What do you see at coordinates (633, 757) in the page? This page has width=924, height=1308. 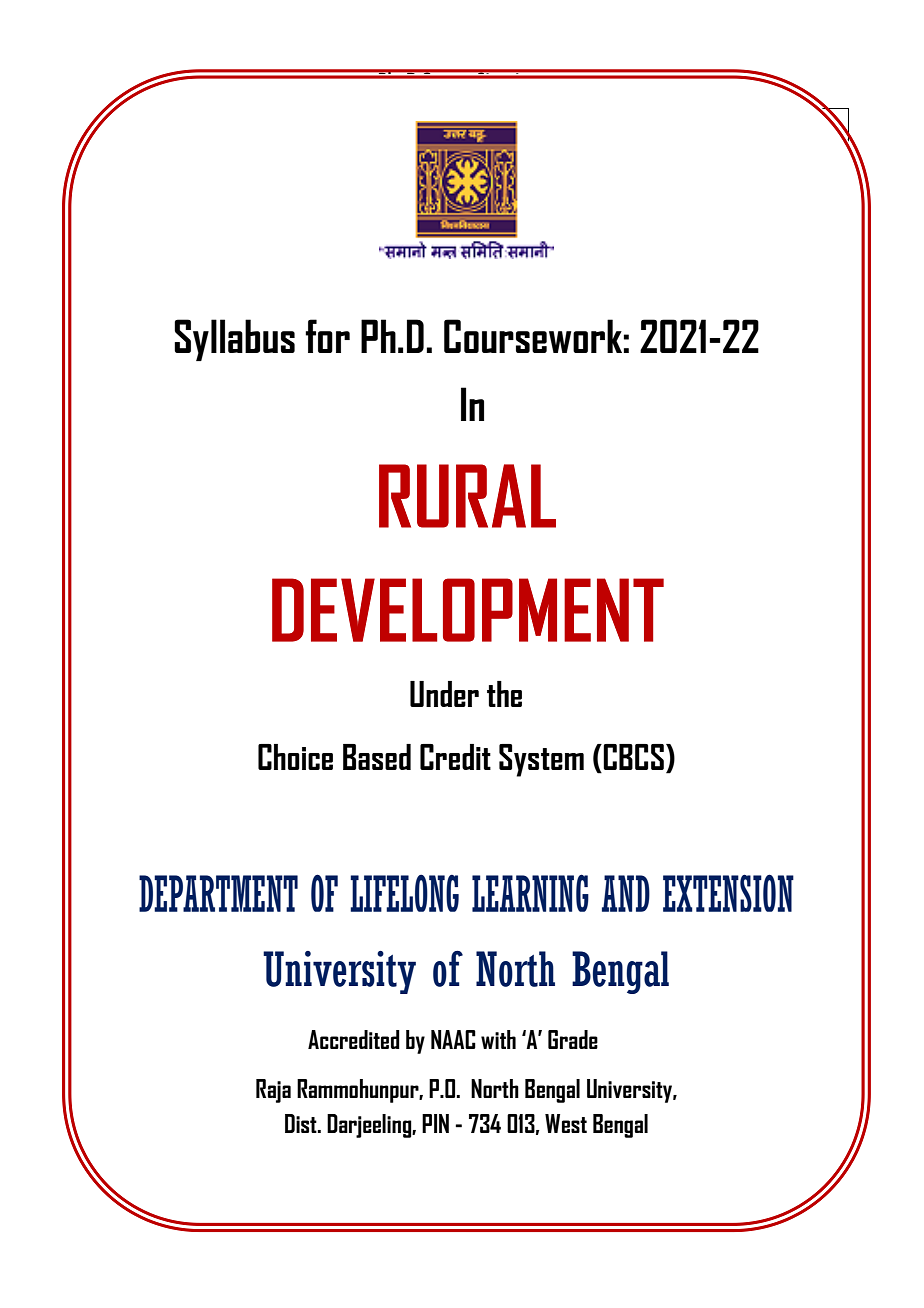 I see `CBCS` at bounding box center [633, 757].
